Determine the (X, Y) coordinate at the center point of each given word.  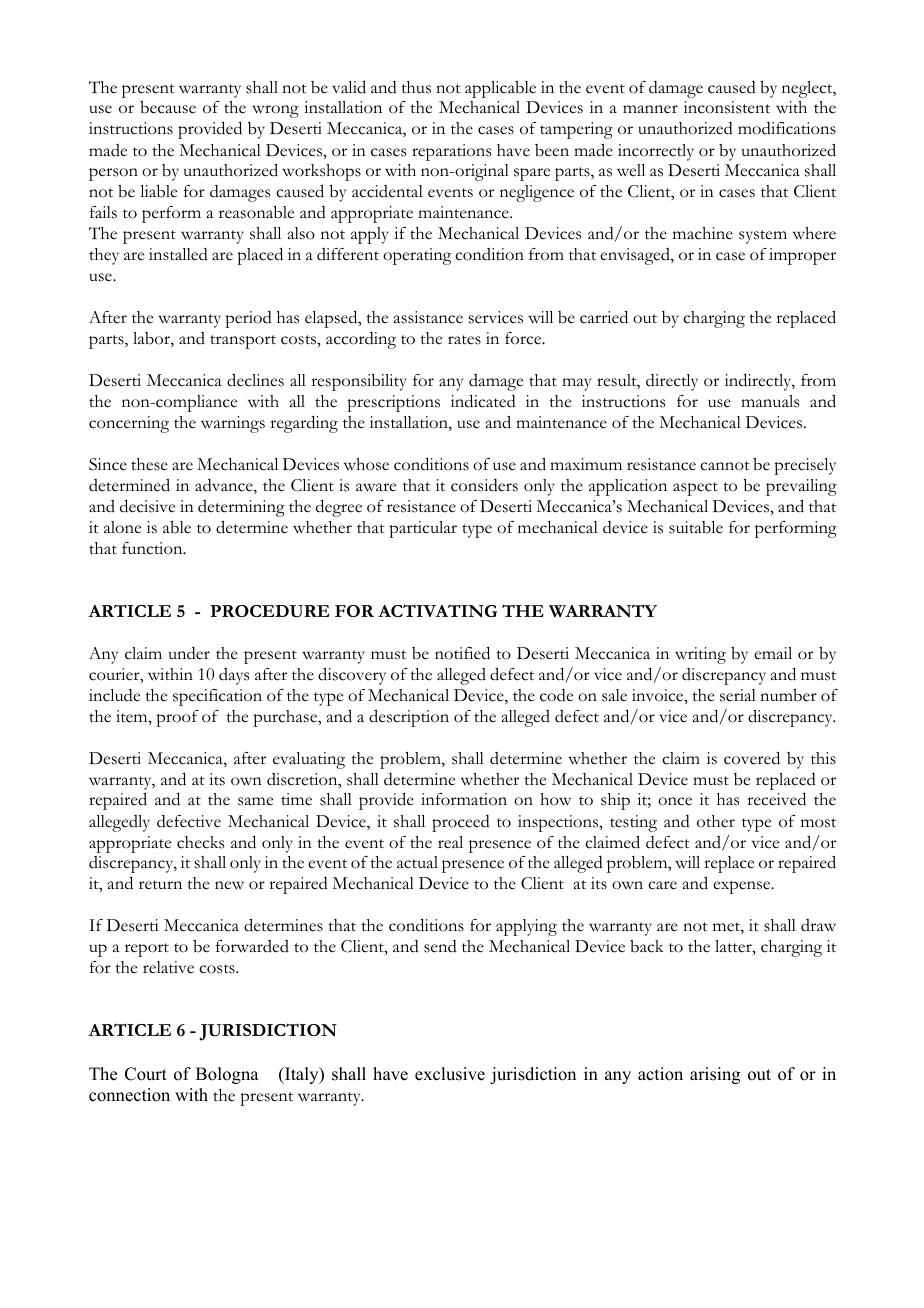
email (773, 653)
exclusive (450, 1074)
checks (200, 842)
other (716, 821)
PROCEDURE (269, 611)
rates (464, 340)
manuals (770, 401)
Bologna (227, 1075)
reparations (451, 152)
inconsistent (727, 107)
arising (715, 1075)
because (168, 107)
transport (243, 342)
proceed (461, 823)
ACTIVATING (437, 611)
